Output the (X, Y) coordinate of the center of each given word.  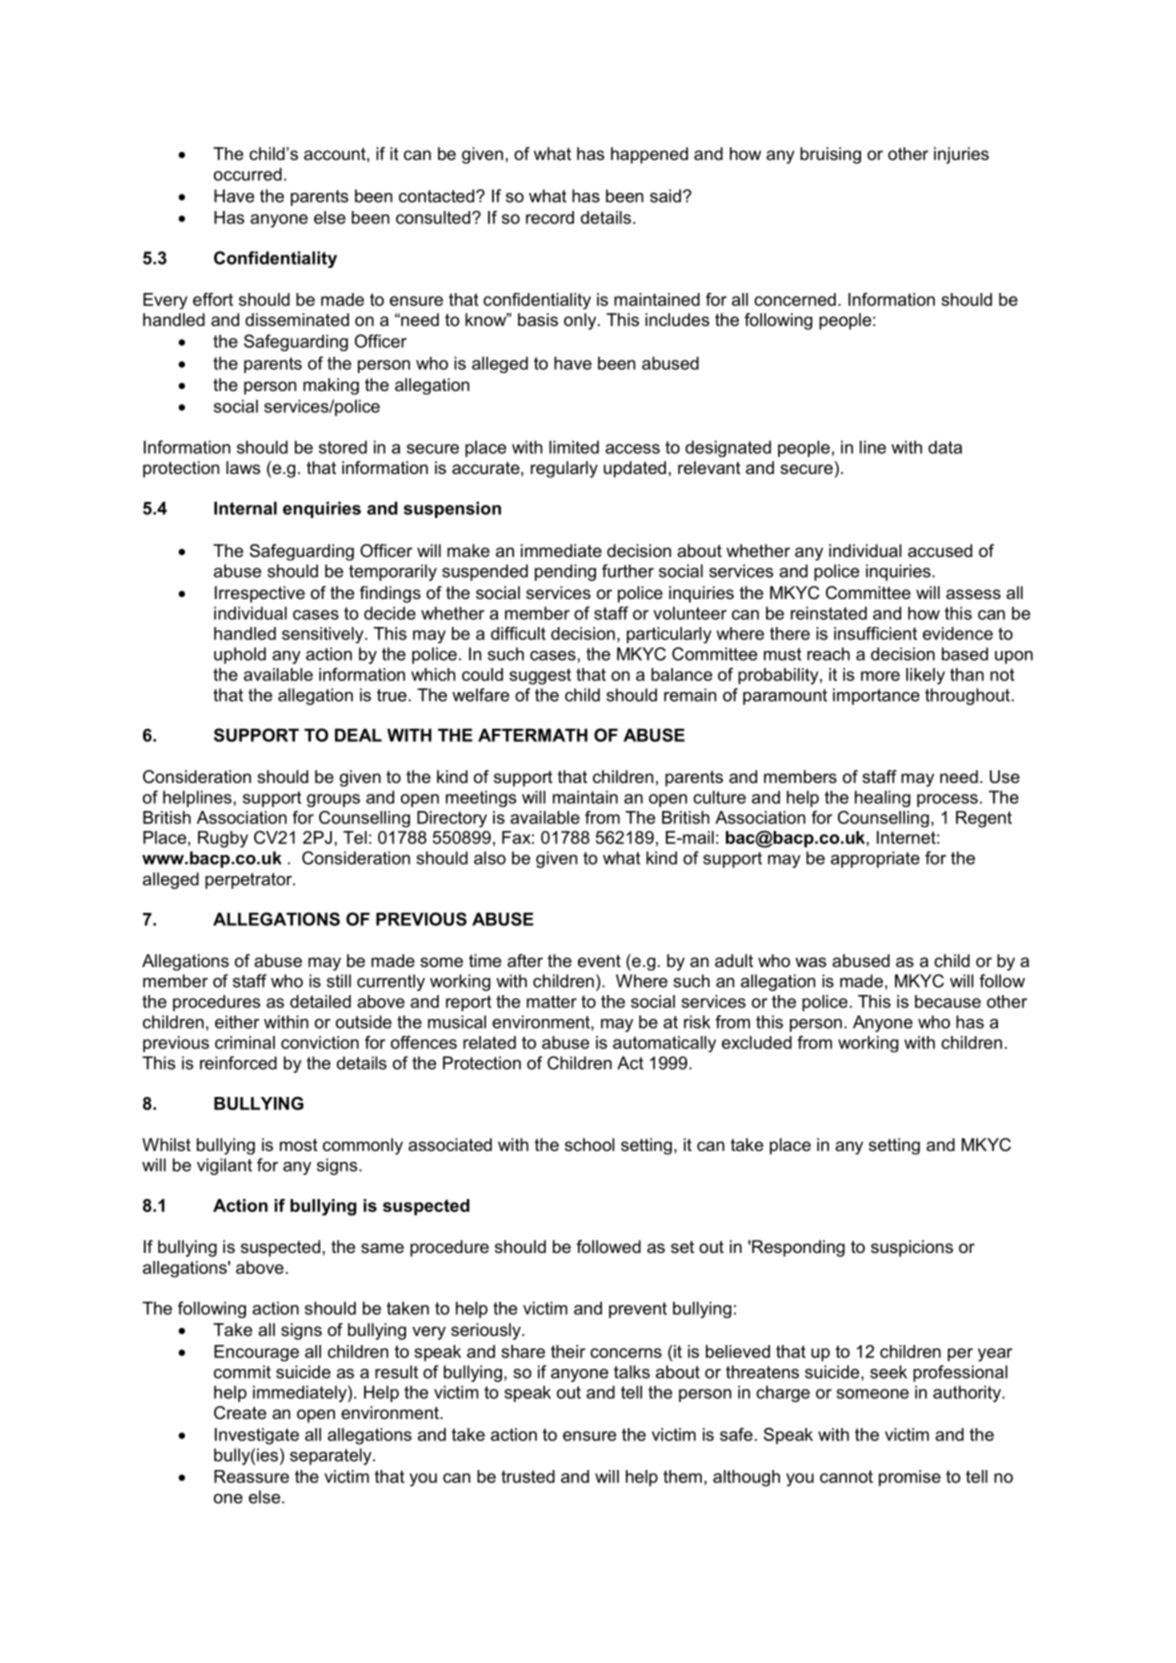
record (550, 217)
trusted (528, 1476)
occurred (248, 174)
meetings (481, 798)
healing (883, 798)
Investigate (257, 1436)
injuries (961, 155)
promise (910, 1478)
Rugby (223, 839)
